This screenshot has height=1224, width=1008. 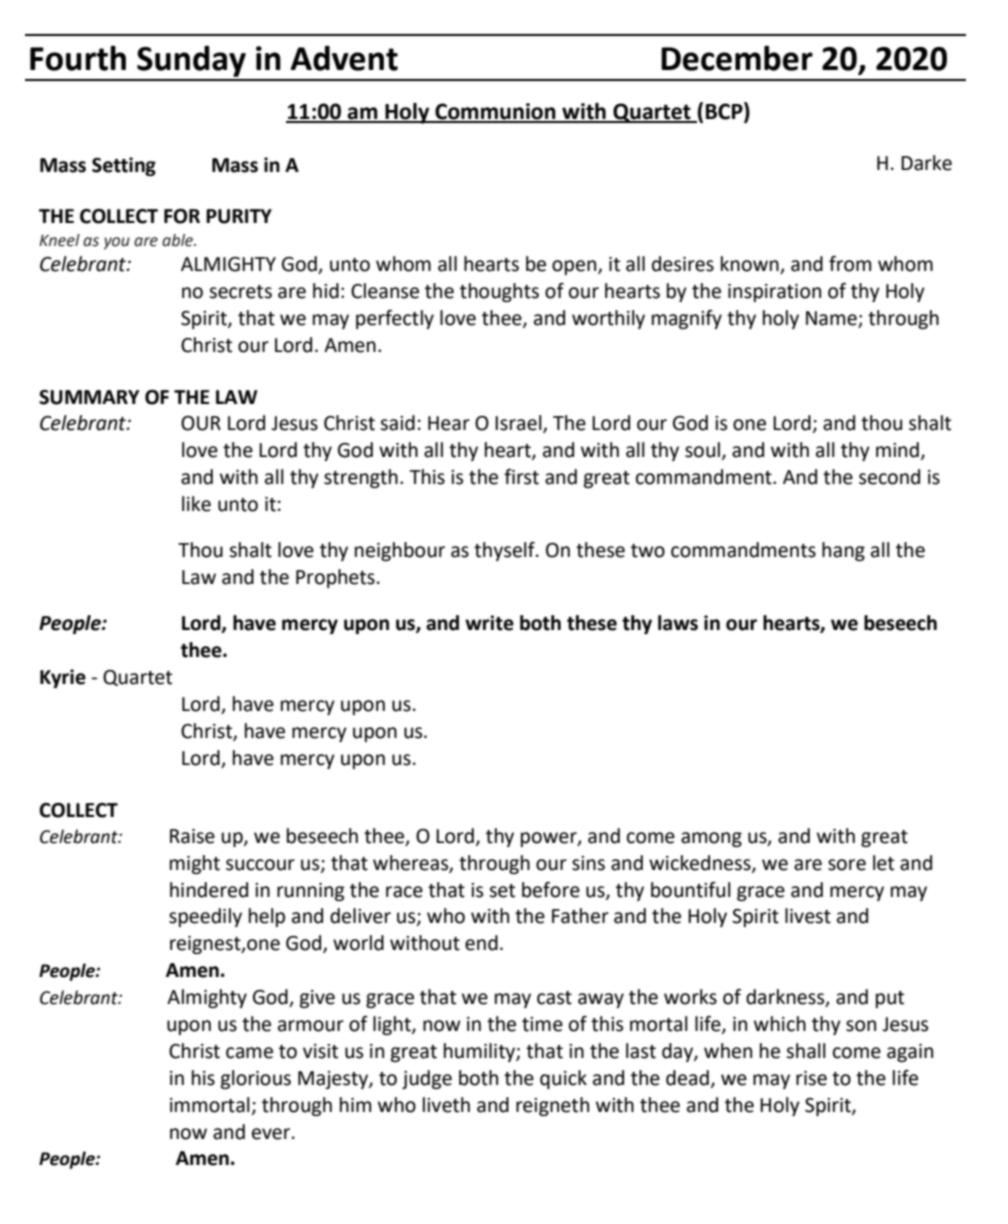 I want to click on among, so click(x=711, y=839).
